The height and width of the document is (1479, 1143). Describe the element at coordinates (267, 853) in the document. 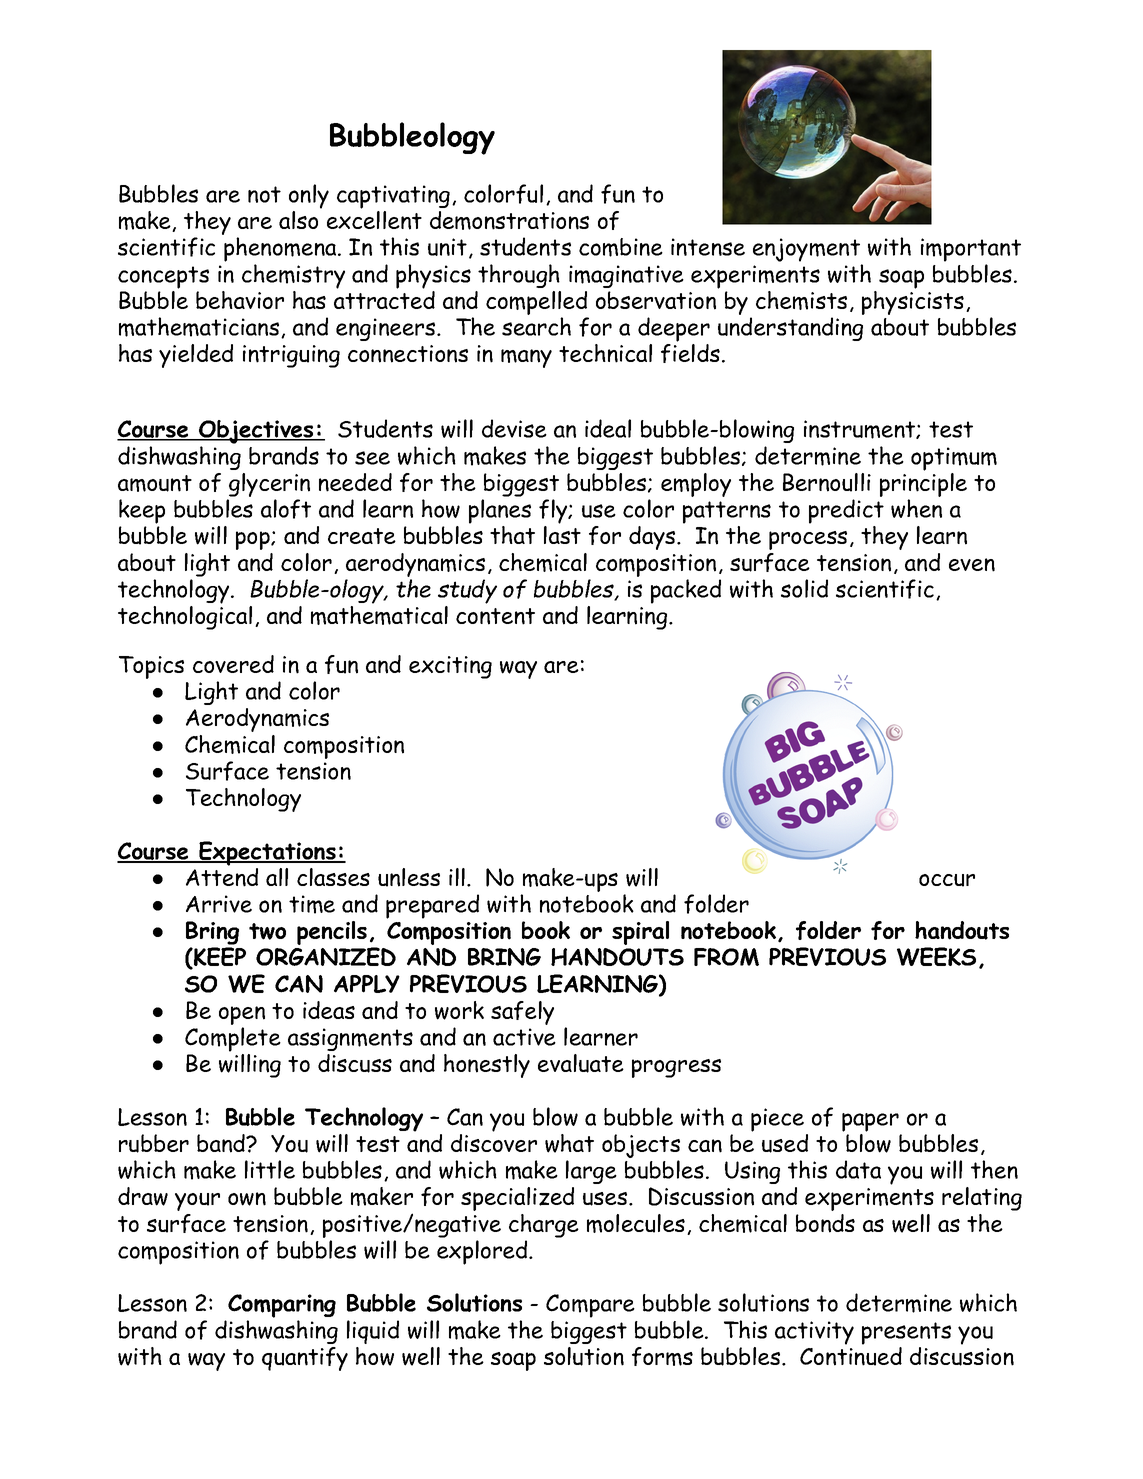

I see `Expectations` at that location.
